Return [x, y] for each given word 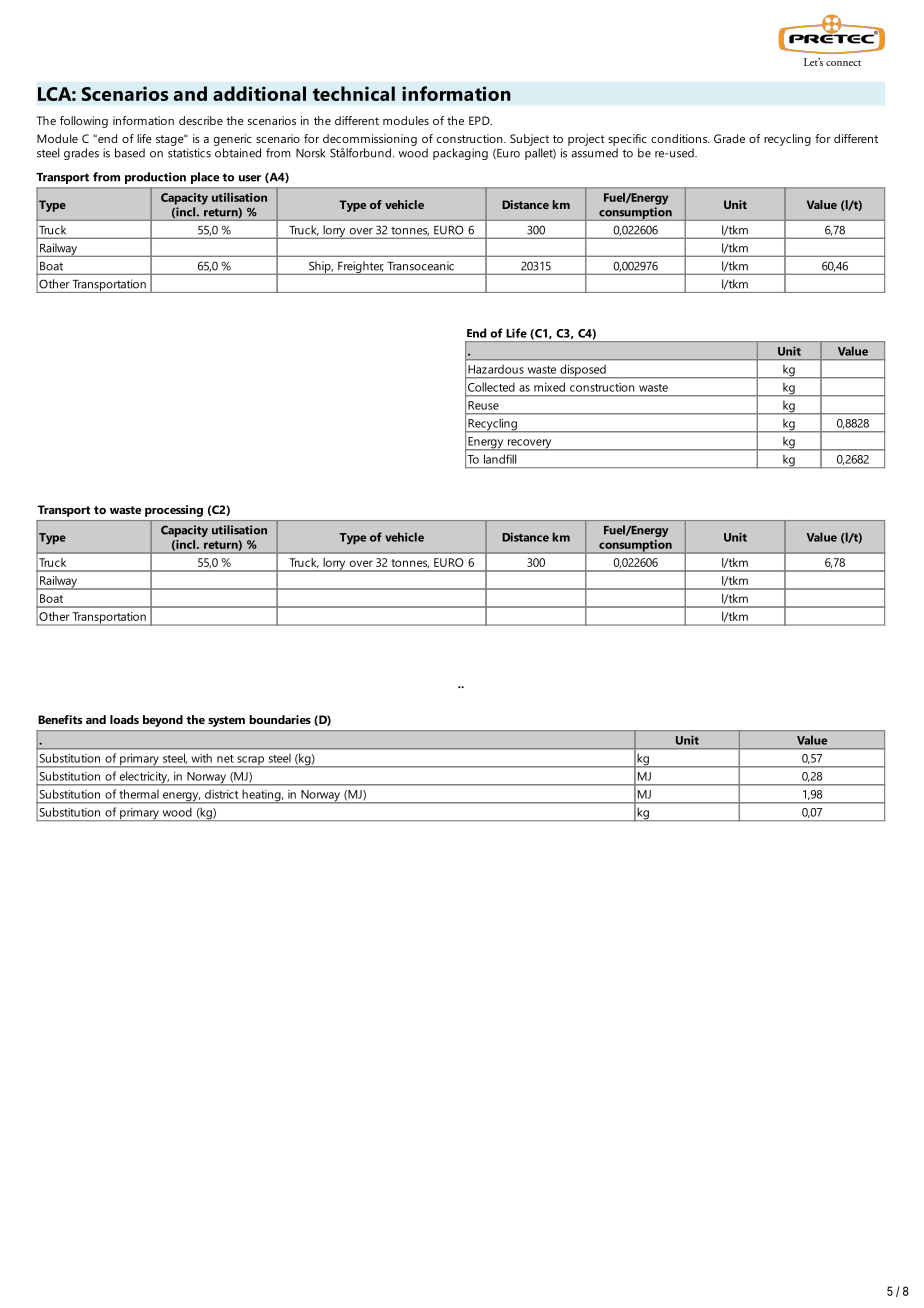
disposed [583, 371]
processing [174, 511]
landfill [500, 459]
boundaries [280, 719]
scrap [250, 762]
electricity [143, 778]
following [84, 122]
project [586, 140]
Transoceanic [421, 266]
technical [354, 93]
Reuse [483, 405]
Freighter [361, 268]
